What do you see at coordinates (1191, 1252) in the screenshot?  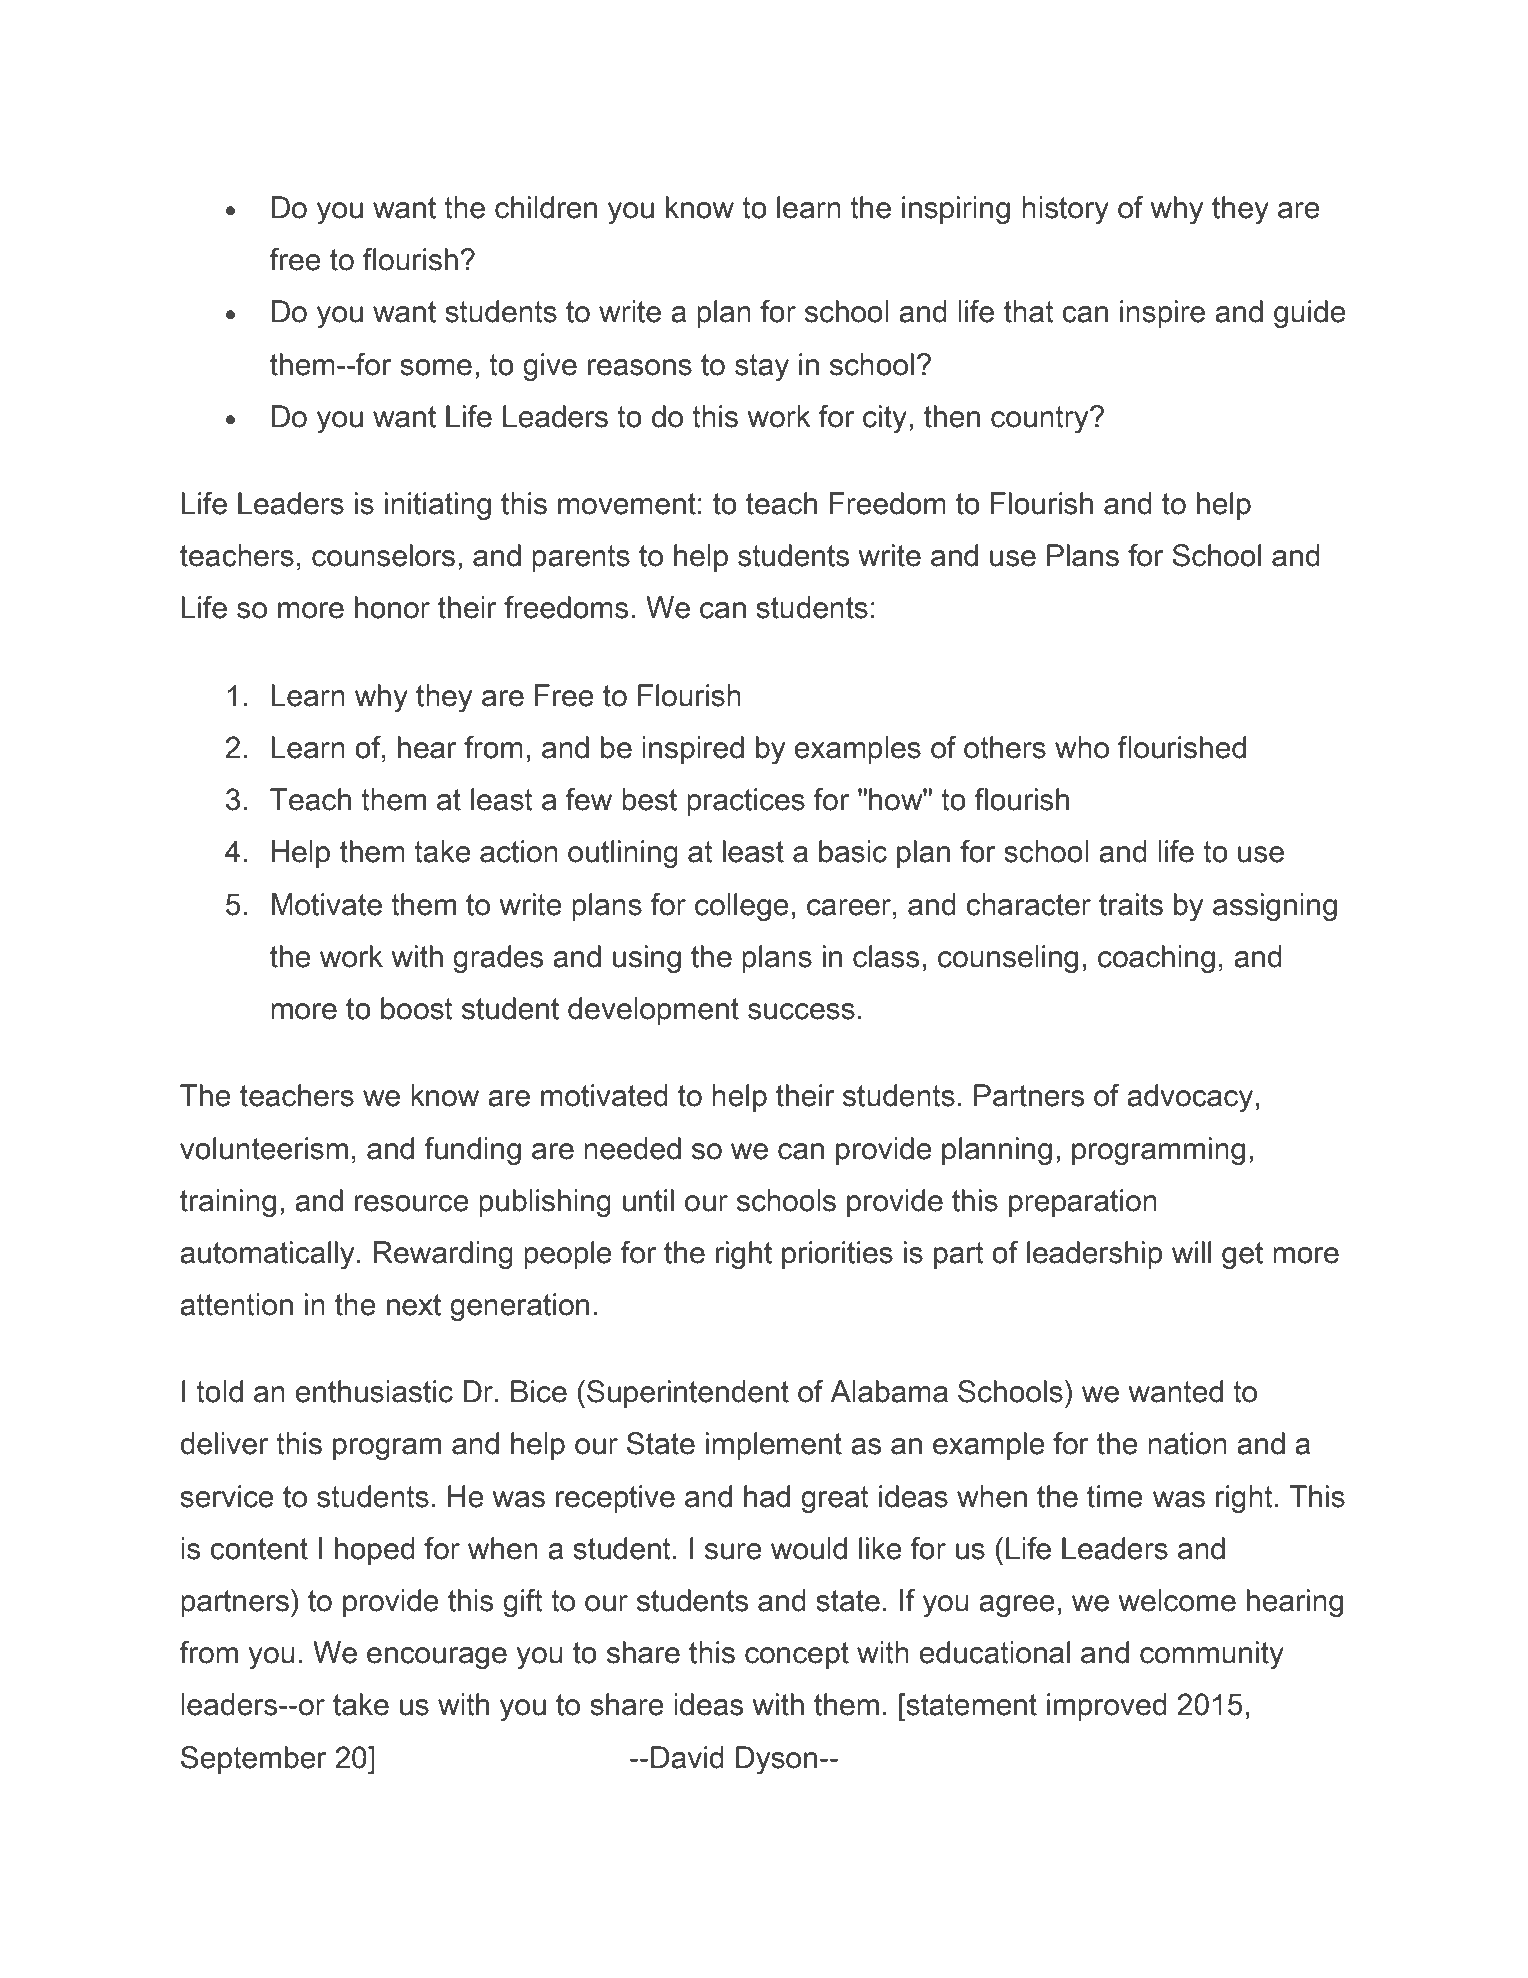 I see `will` at bounding box center [1191, 1252].
